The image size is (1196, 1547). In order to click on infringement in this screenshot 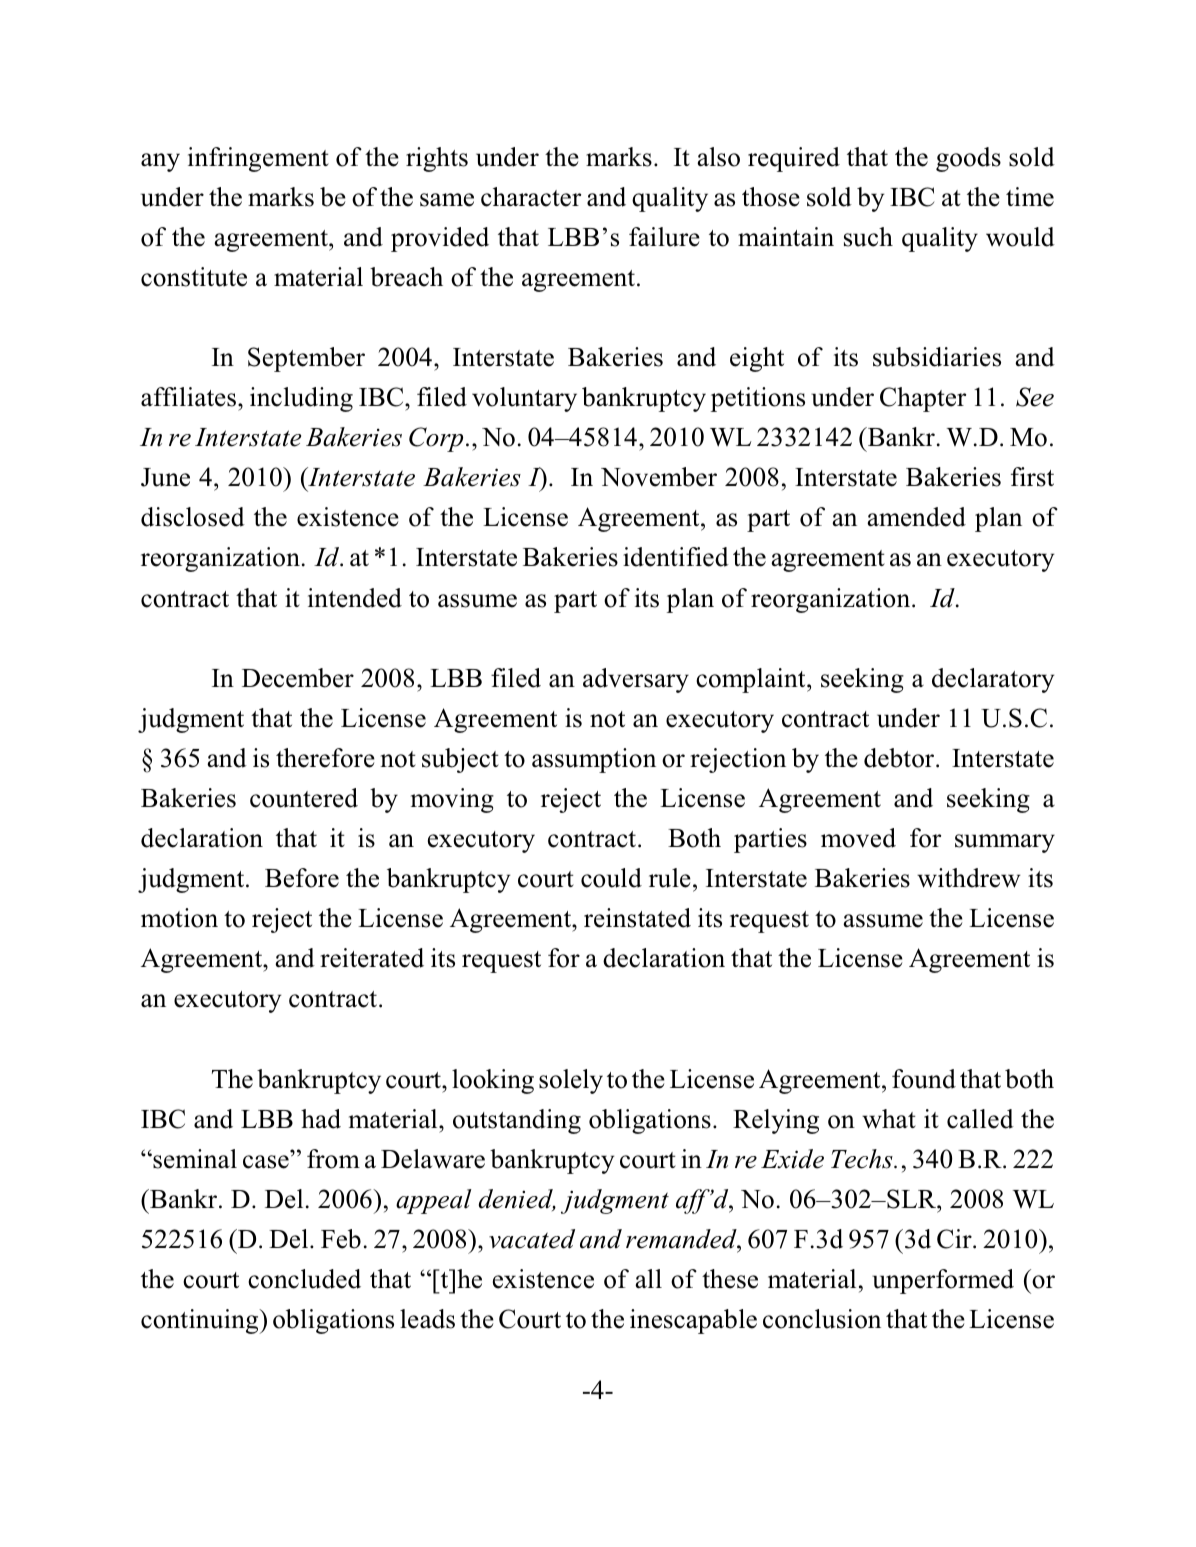, I will do `click(258, 159)`.
